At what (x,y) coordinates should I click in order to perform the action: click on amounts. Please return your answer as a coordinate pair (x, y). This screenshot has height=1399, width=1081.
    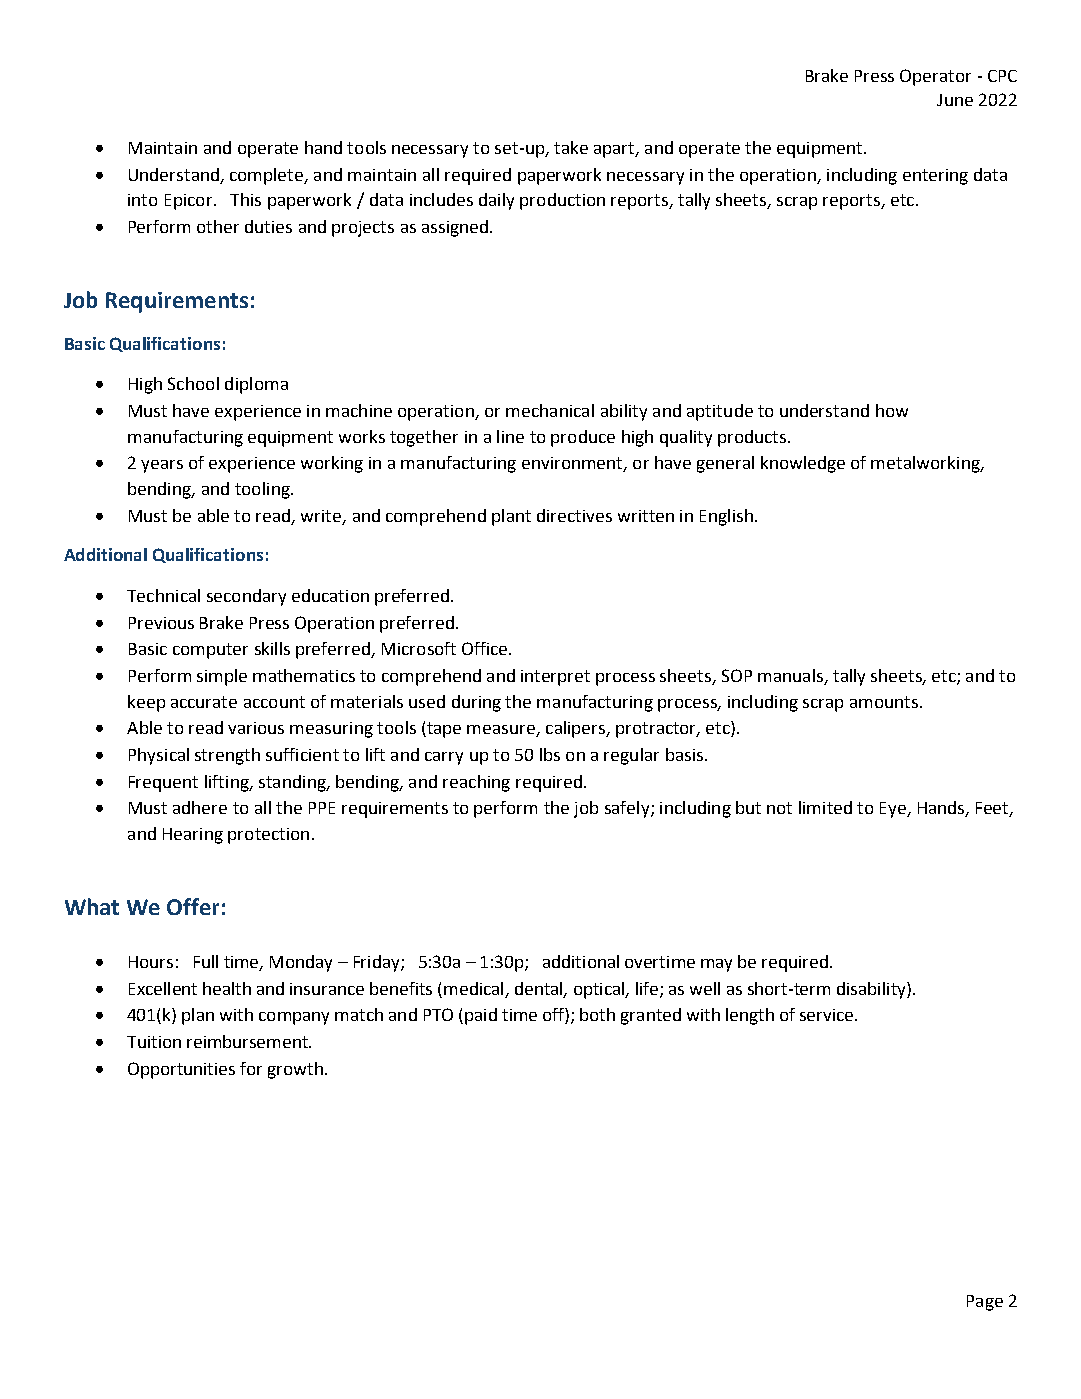
    Looking at the image, I should click on (884, 702).
